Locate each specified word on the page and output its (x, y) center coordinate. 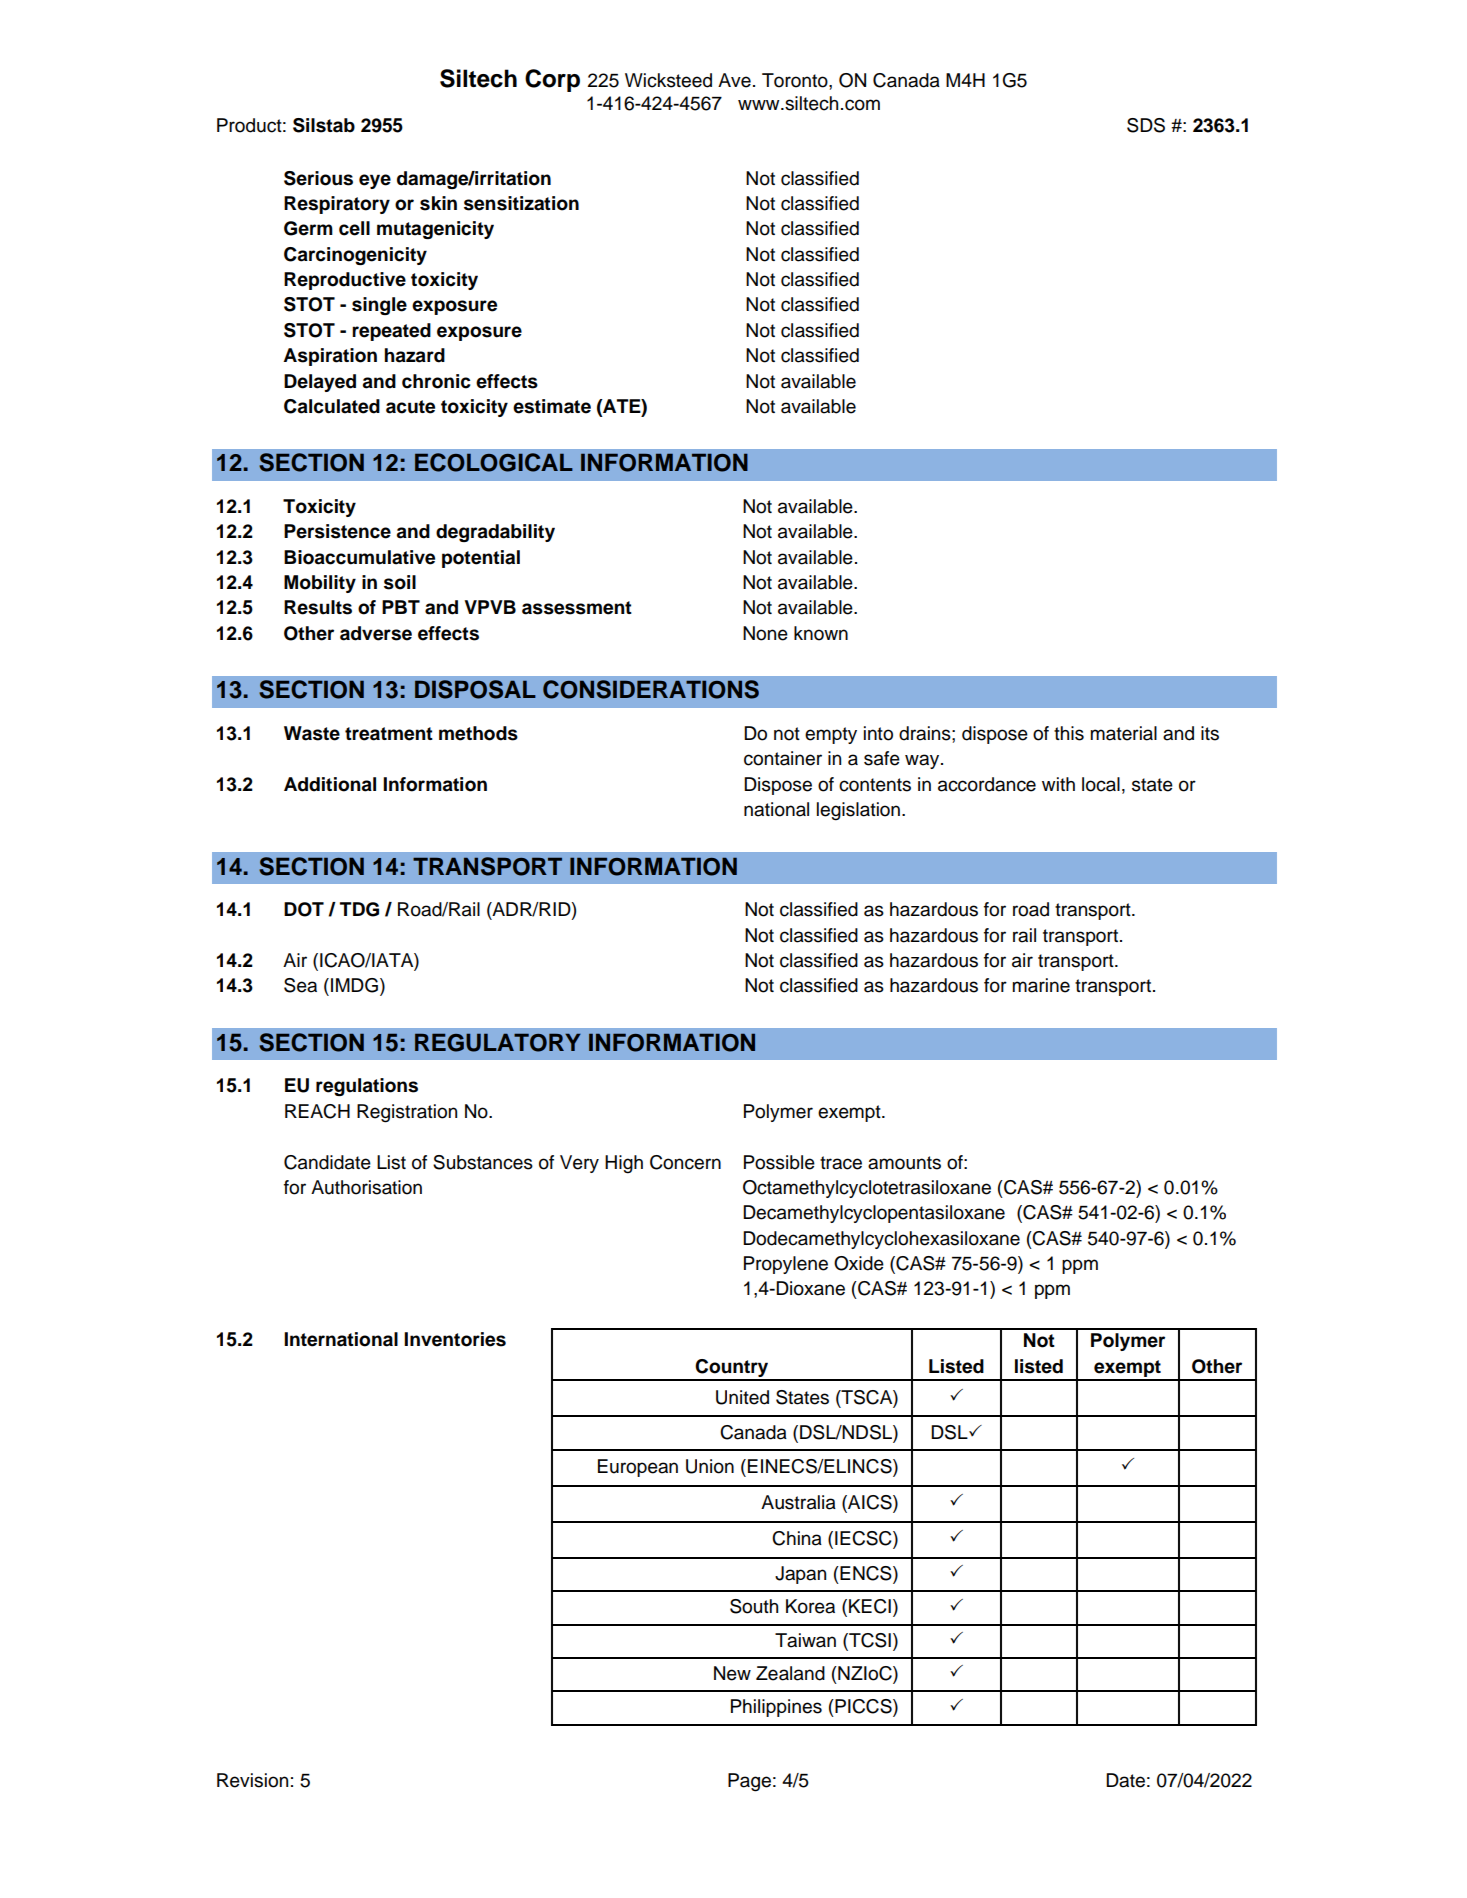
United (742, 1397)
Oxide (859, 1263)
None (765, 633)
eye (375, 181)
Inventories (455, 1339)
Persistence (337, 531)
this (1069, 733)
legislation (858, 811)
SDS (1146, 125)
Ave (734, 80)
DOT (304, 909)
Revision (252, 1780)
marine (1041, 985)
